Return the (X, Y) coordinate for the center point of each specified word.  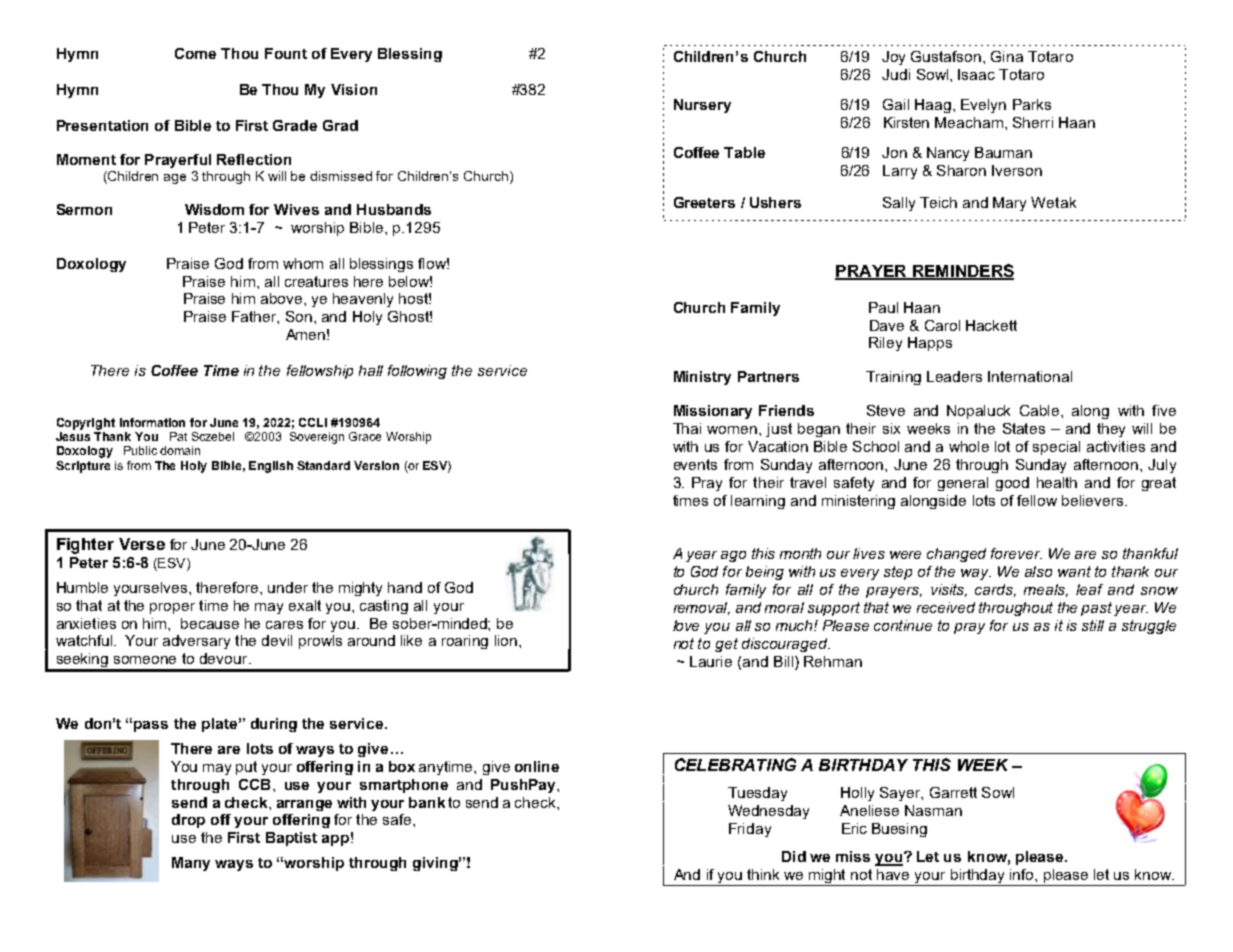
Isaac (976, 74)
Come (195, 53)
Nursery (702, 106)
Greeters (704, 202)
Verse (142, 544)
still (1093, 625)
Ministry (702, 378)
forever (1016, 553)
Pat (178, 436)
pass (151, 726)
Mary (1009, 204)
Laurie (711, 661)
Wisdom (214, 209)
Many (191, 864)
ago (733, 556)
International (1030, 376)
